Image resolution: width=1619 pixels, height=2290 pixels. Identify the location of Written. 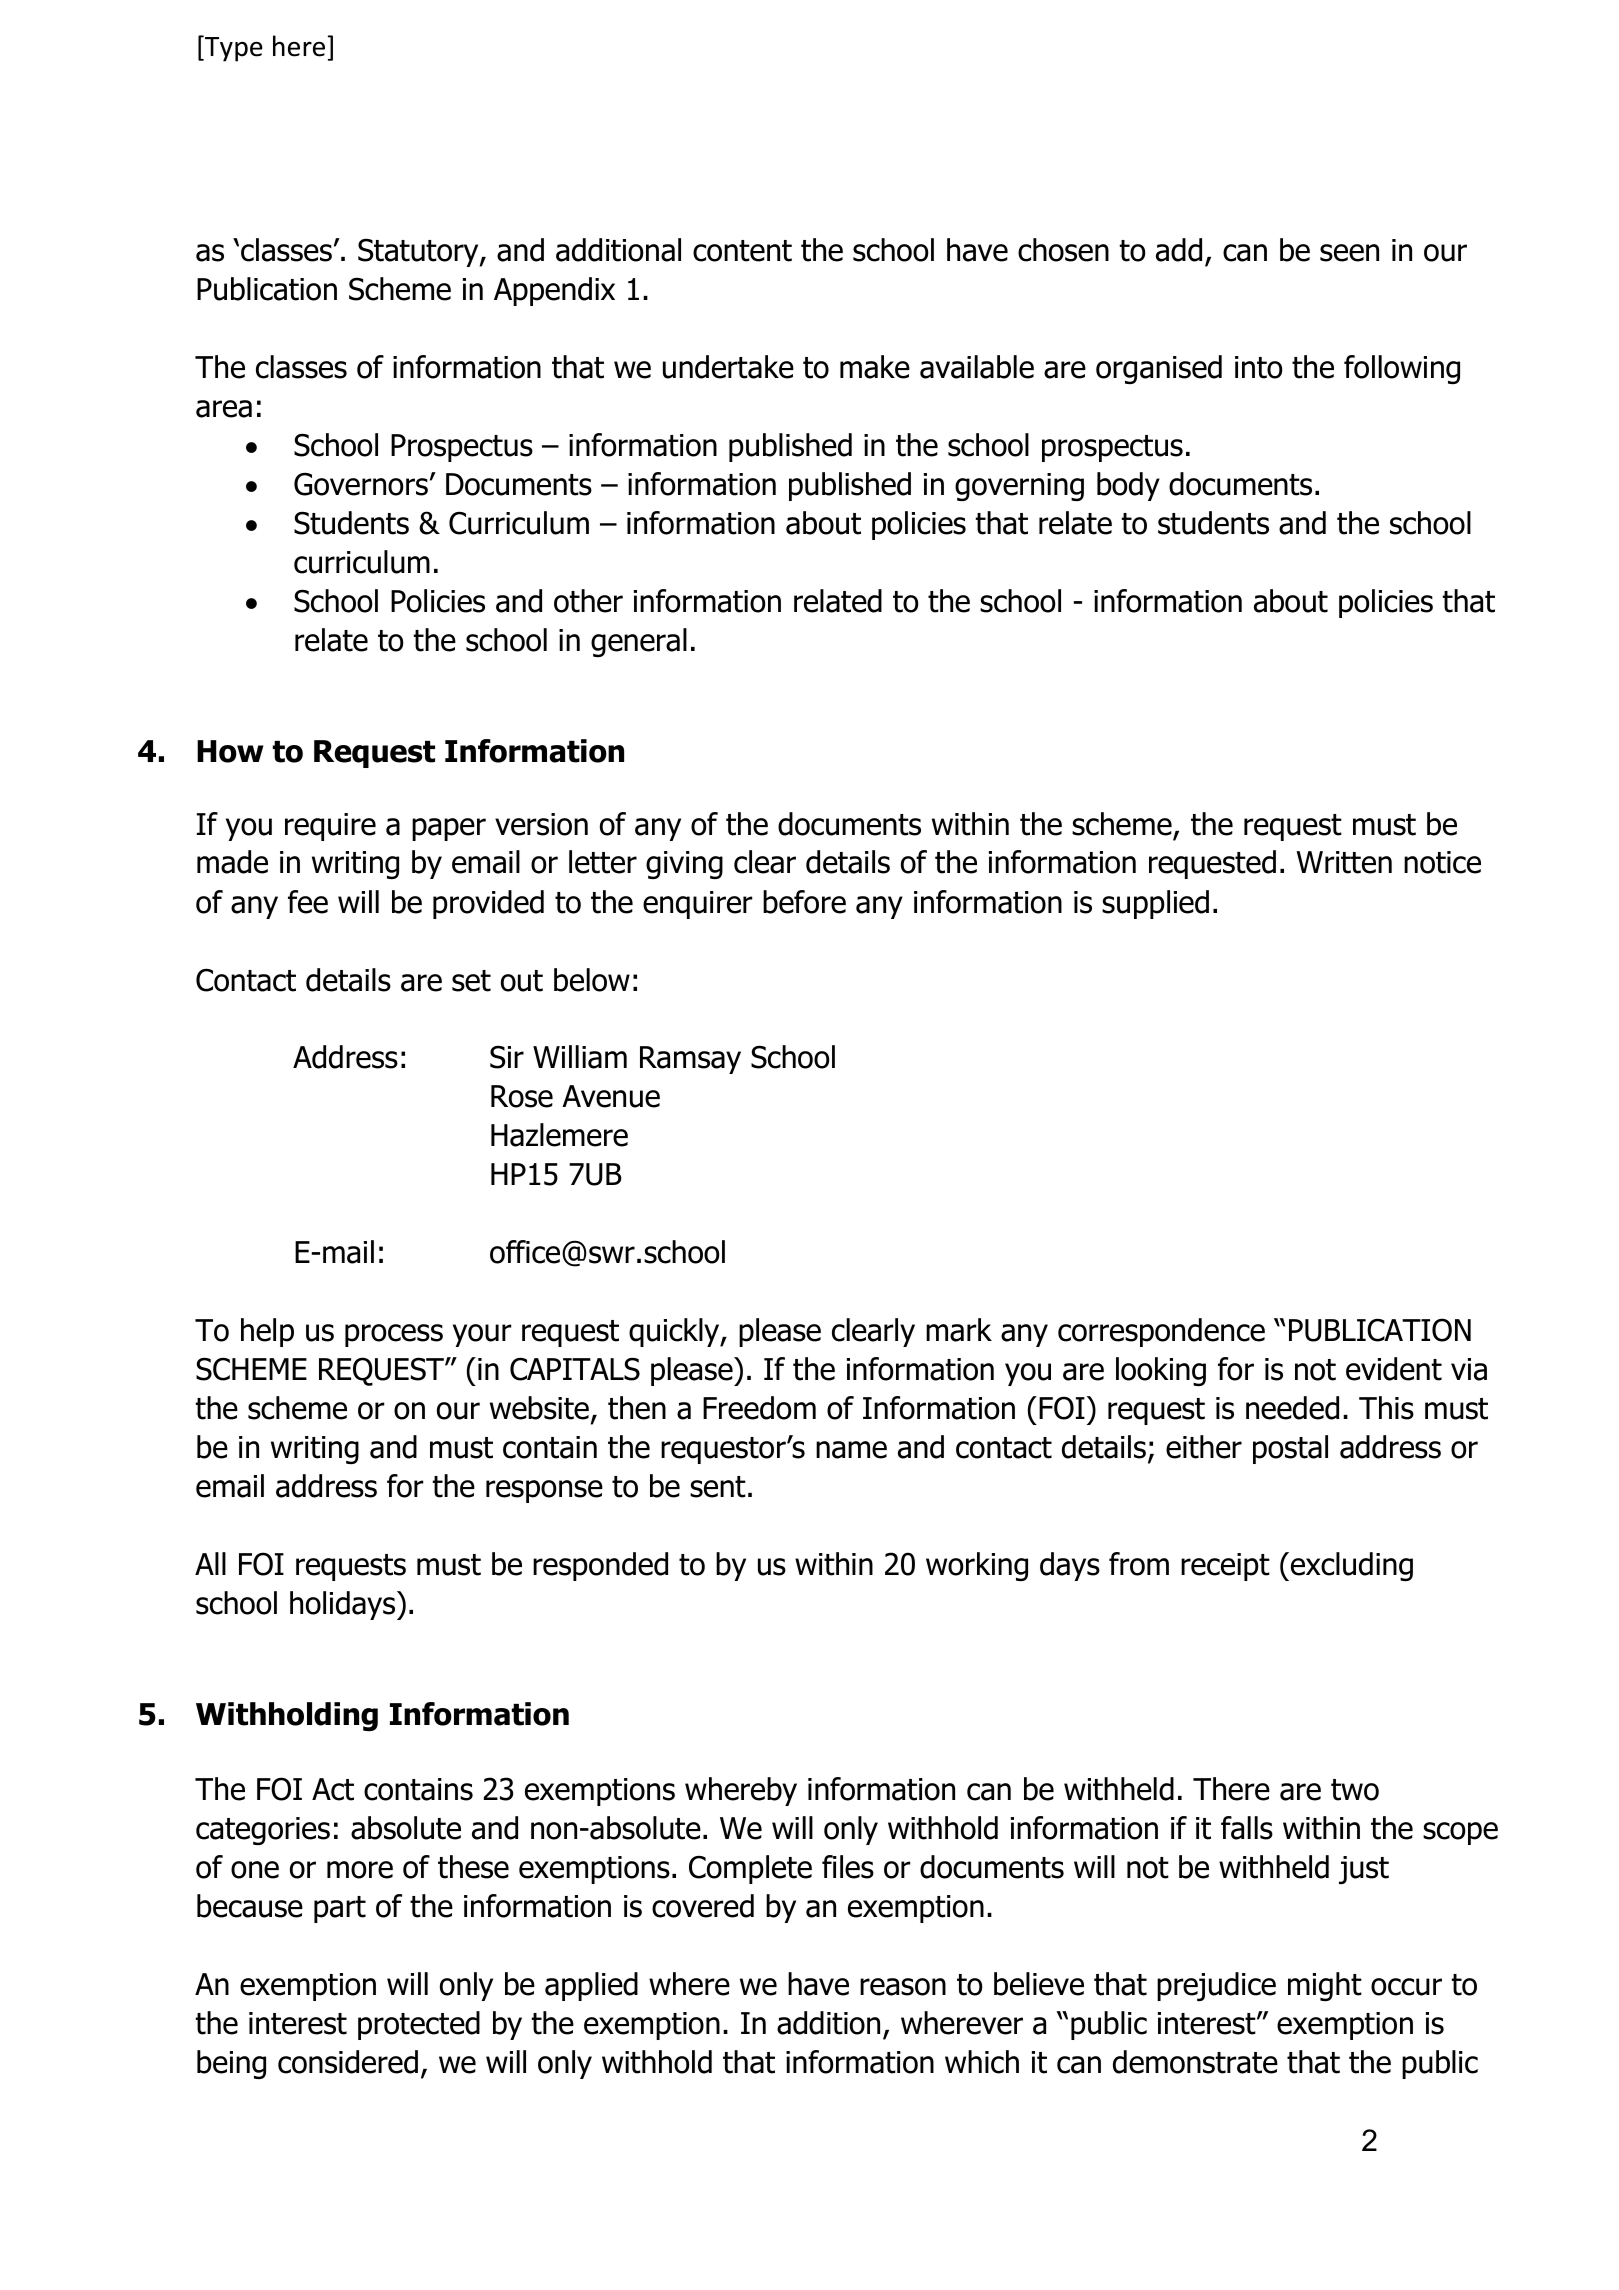
(1344, 862).
